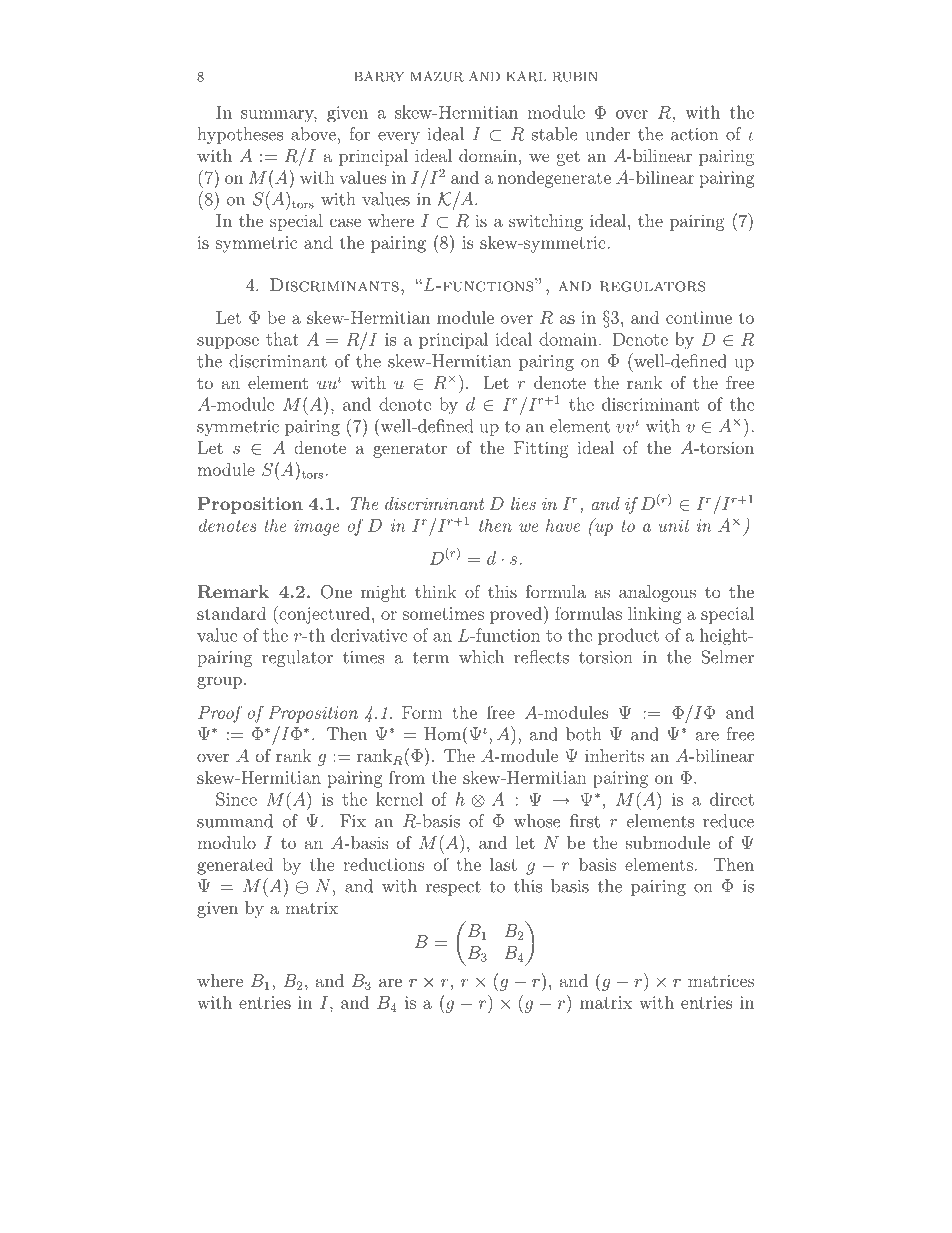 This screenshot has width=952, height=1233. What do you see at coordinates (526, 76) in the screenshot?
I see `KARL` at bounding box center [526, 76].
